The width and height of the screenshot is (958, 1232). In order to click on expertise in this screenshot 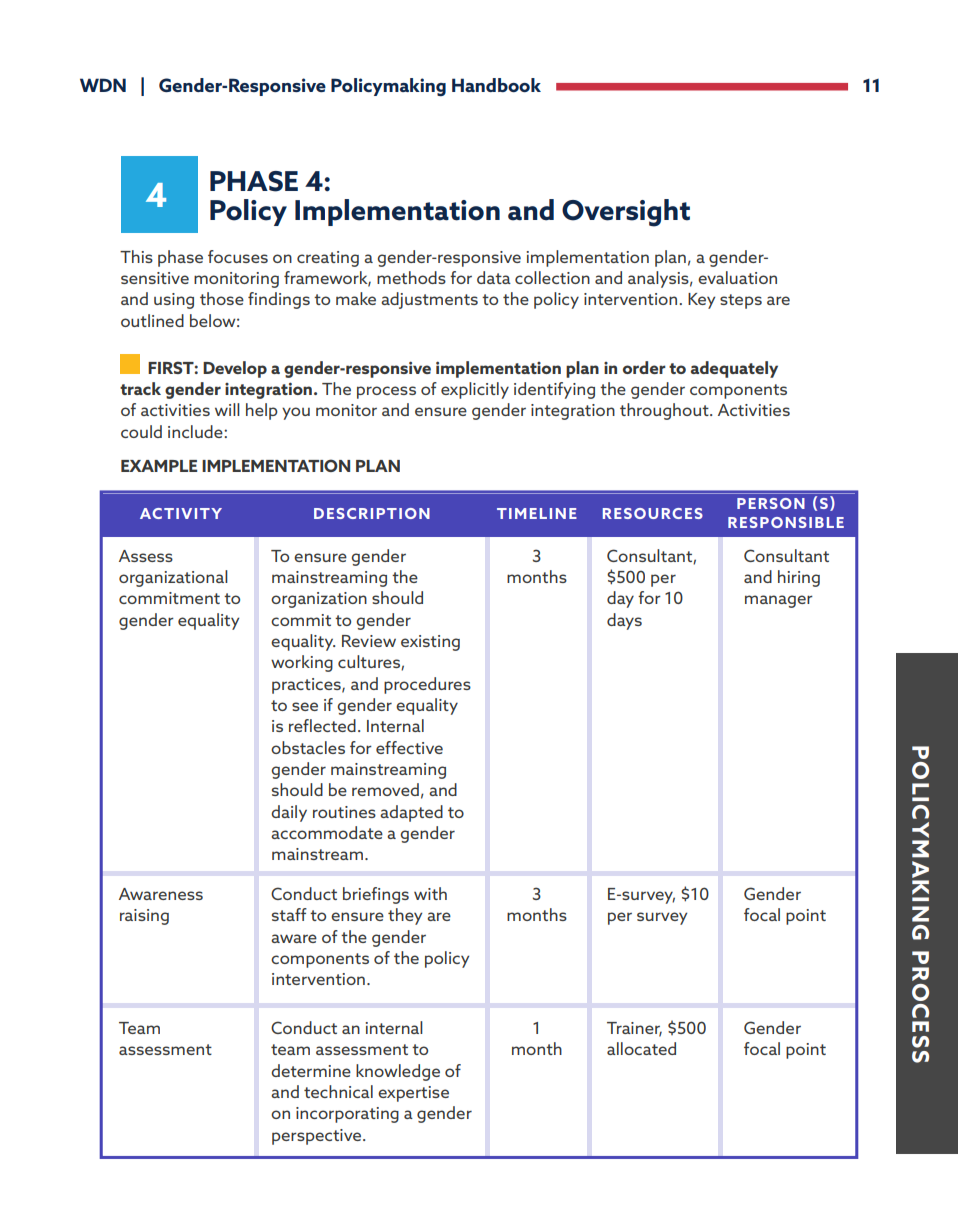, I will do `click(413, 1094)`.
